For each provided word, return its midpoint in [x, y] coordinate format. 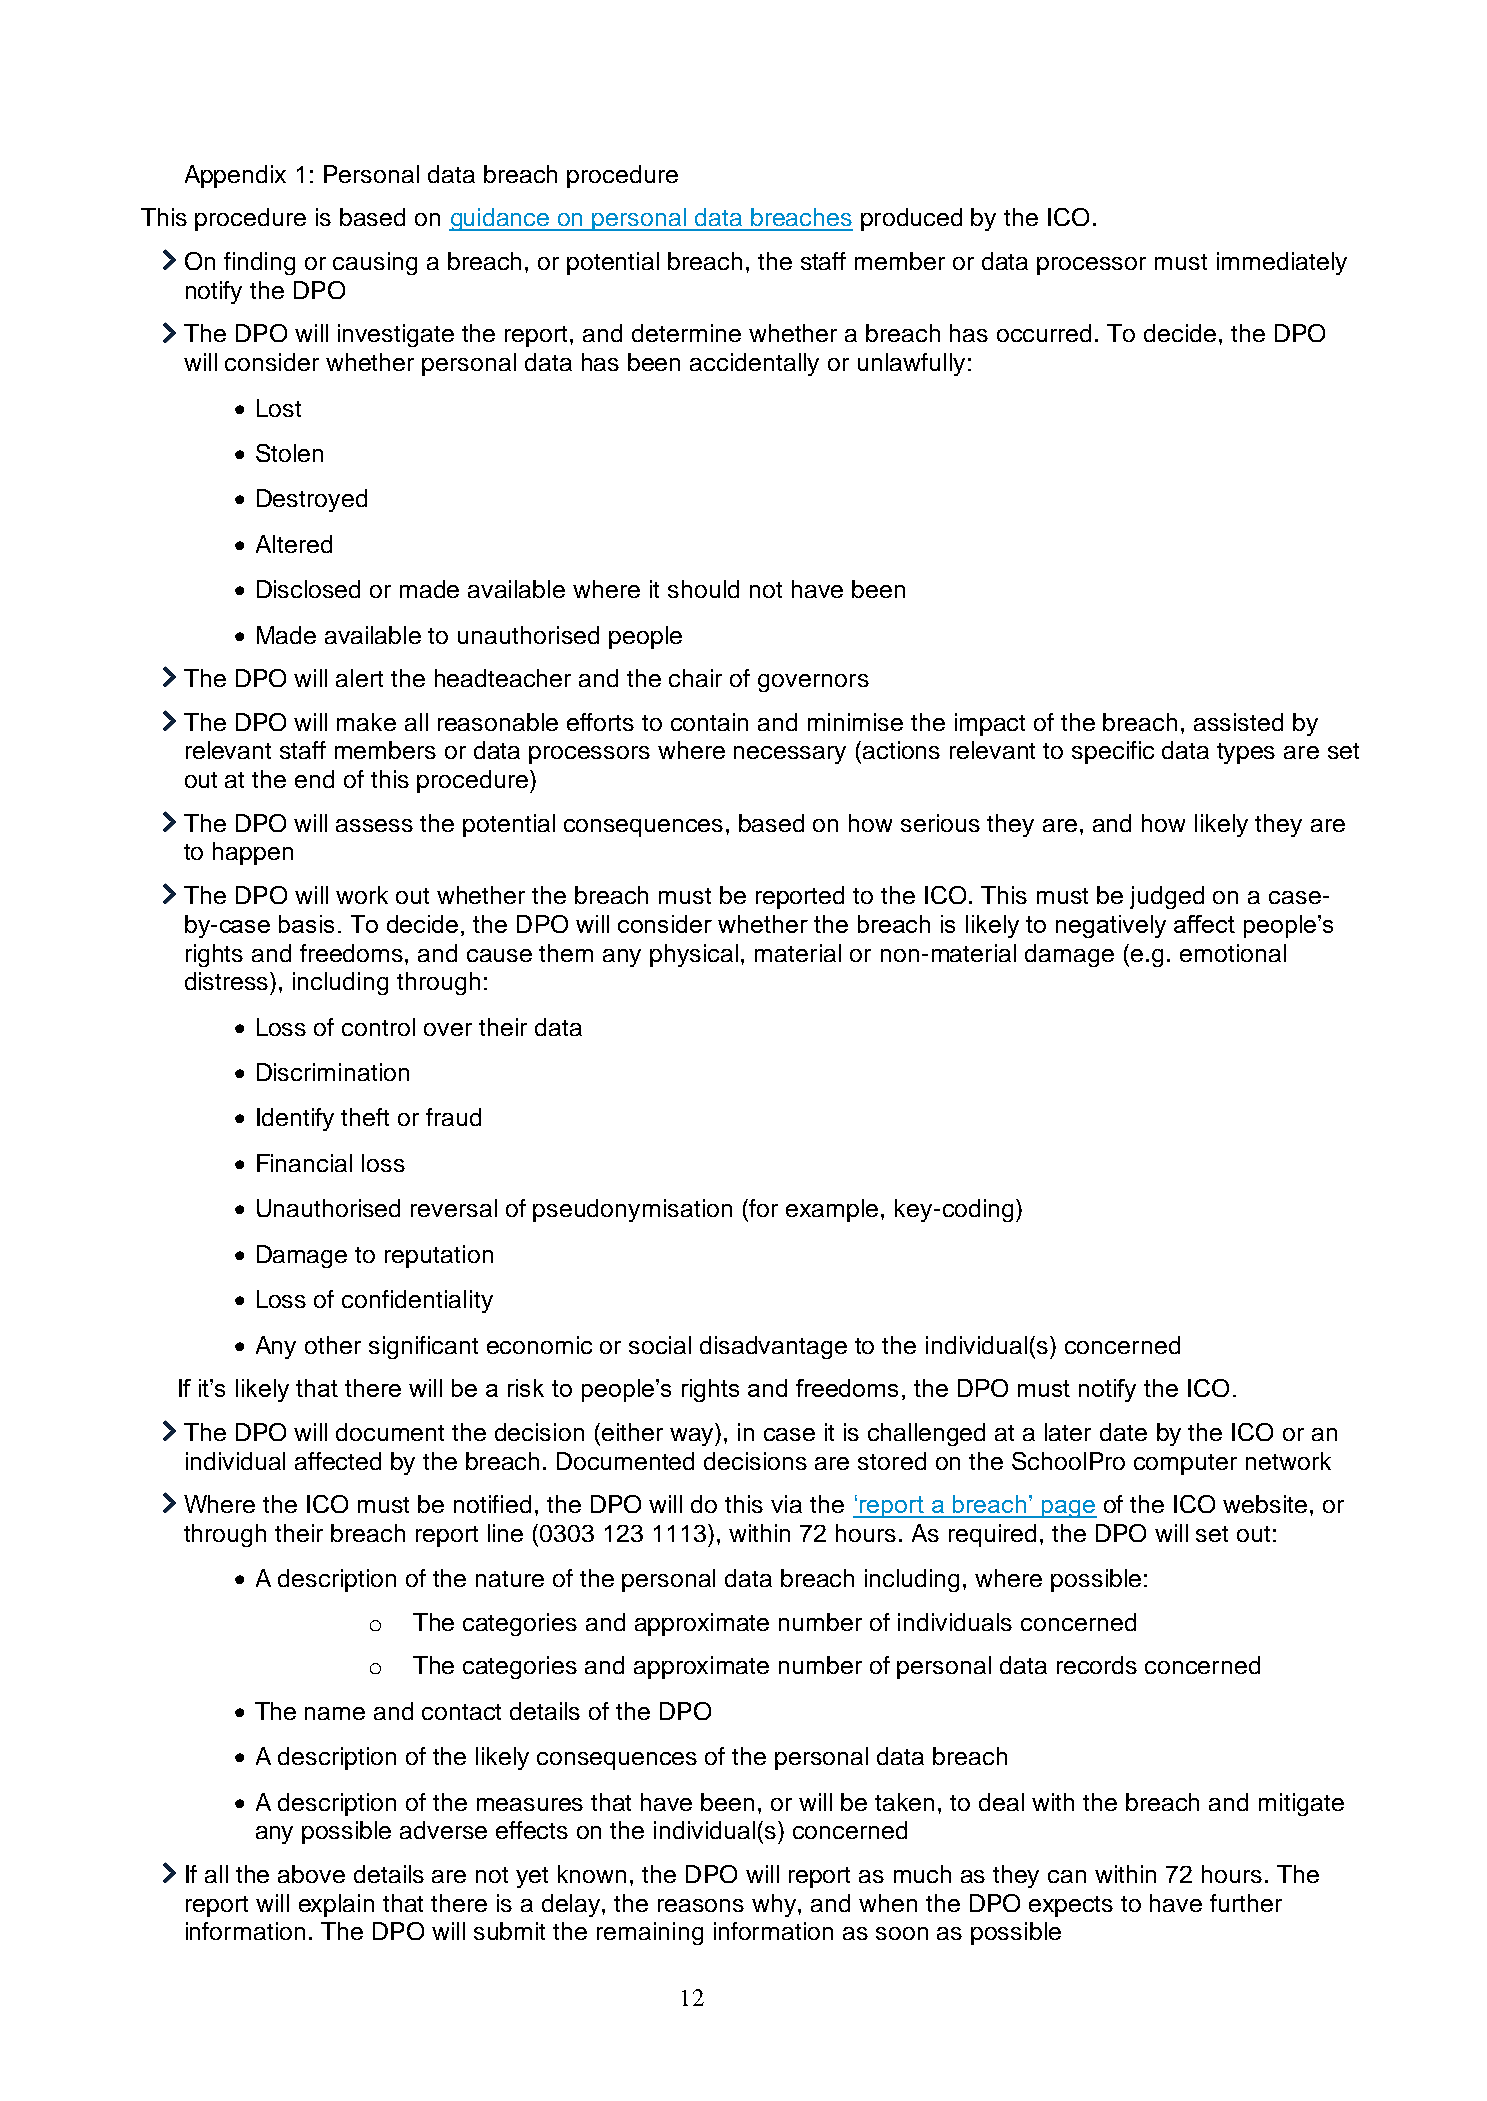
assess [374, 825]
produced [911, 219]
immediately [1282, 263]
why [775, 1905]
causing [375, 263]
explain [336, 1905]
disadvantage [773, 1347]
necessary [790, 755]
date [1123, 1432]
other [333, 1345]
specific [1113, 752]
